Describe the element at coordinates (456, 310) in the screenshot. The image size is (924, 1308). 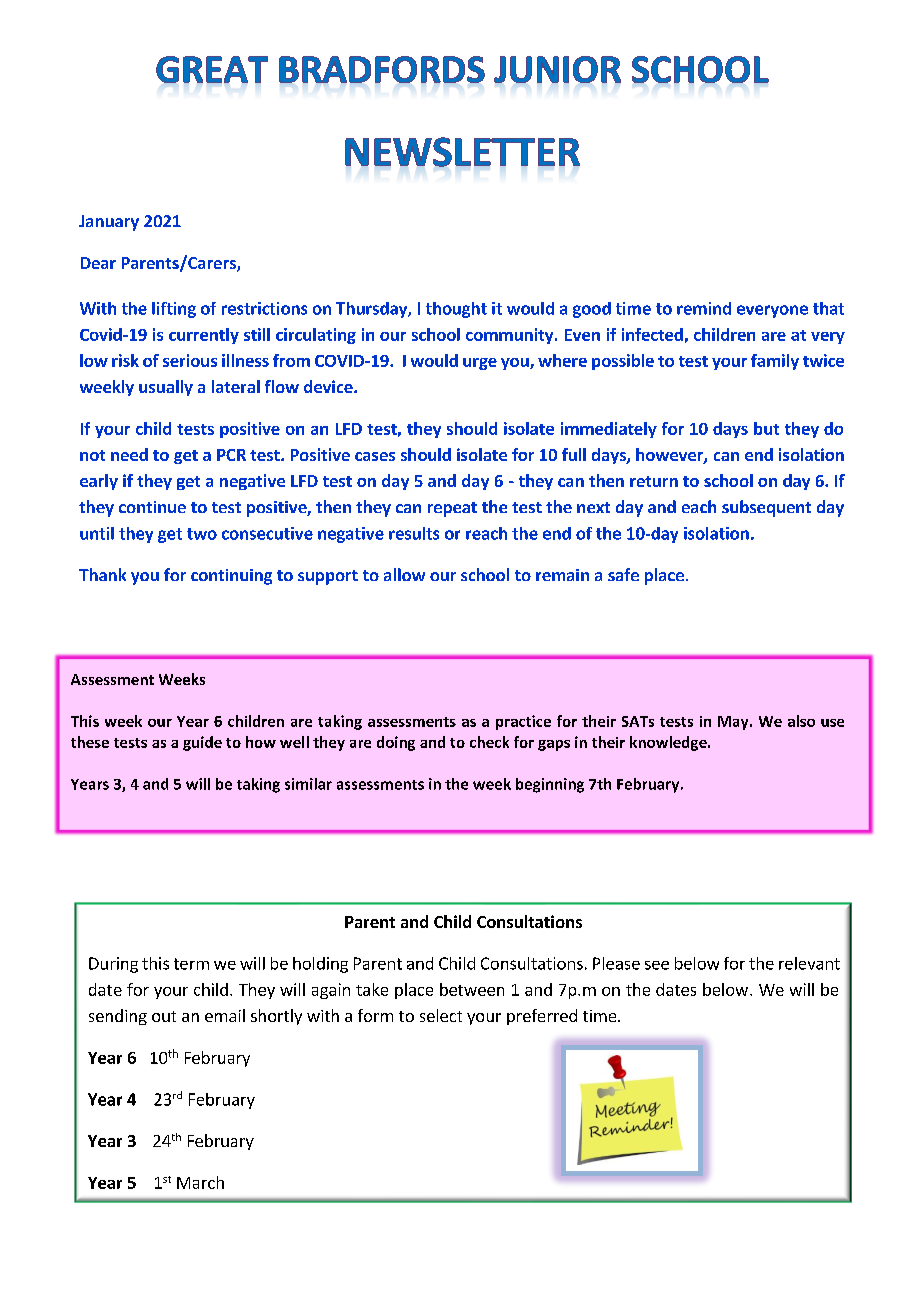
I see `thought` at that location.
